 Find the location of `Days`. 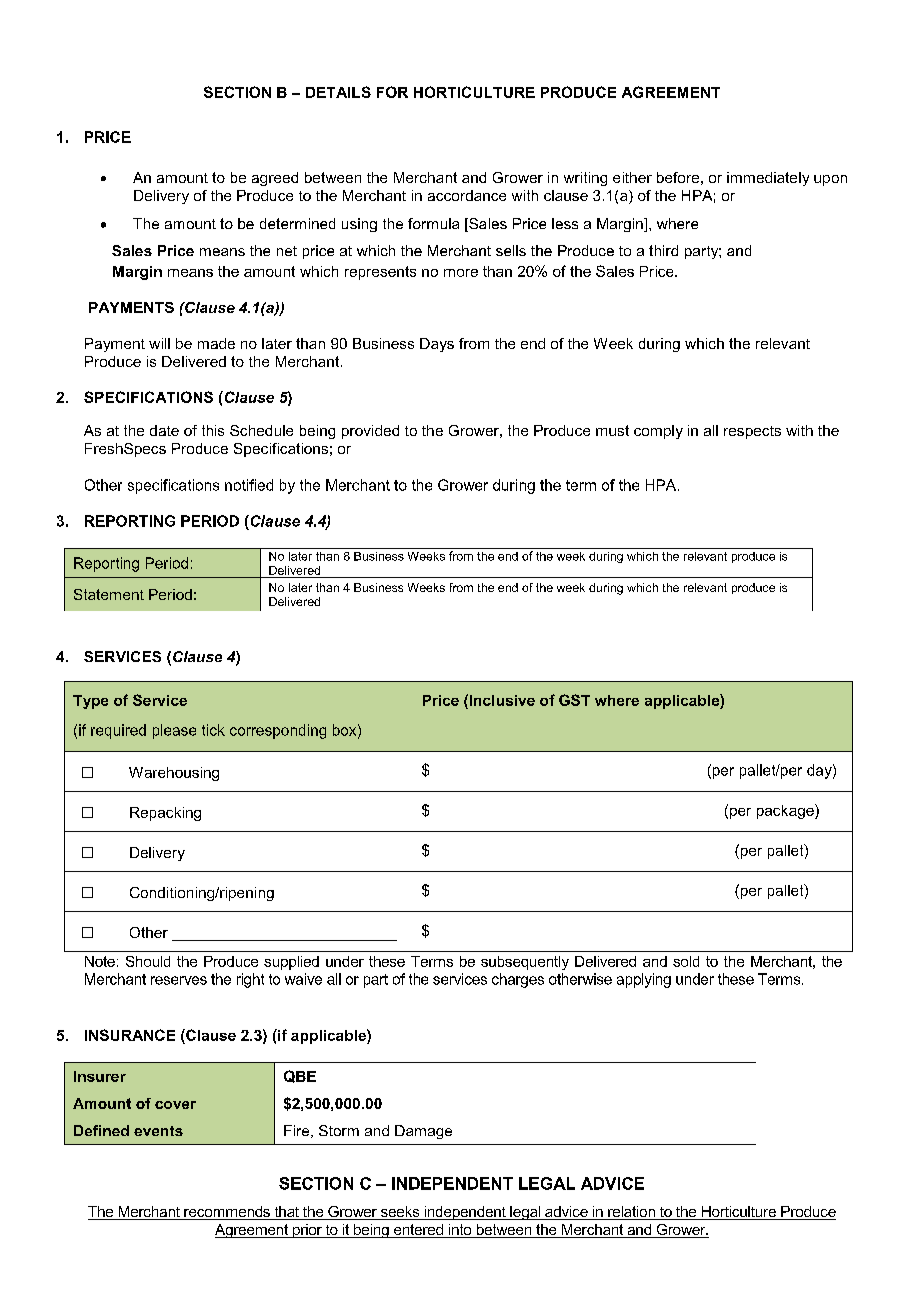

Days is located at coordinates (437, 345).
